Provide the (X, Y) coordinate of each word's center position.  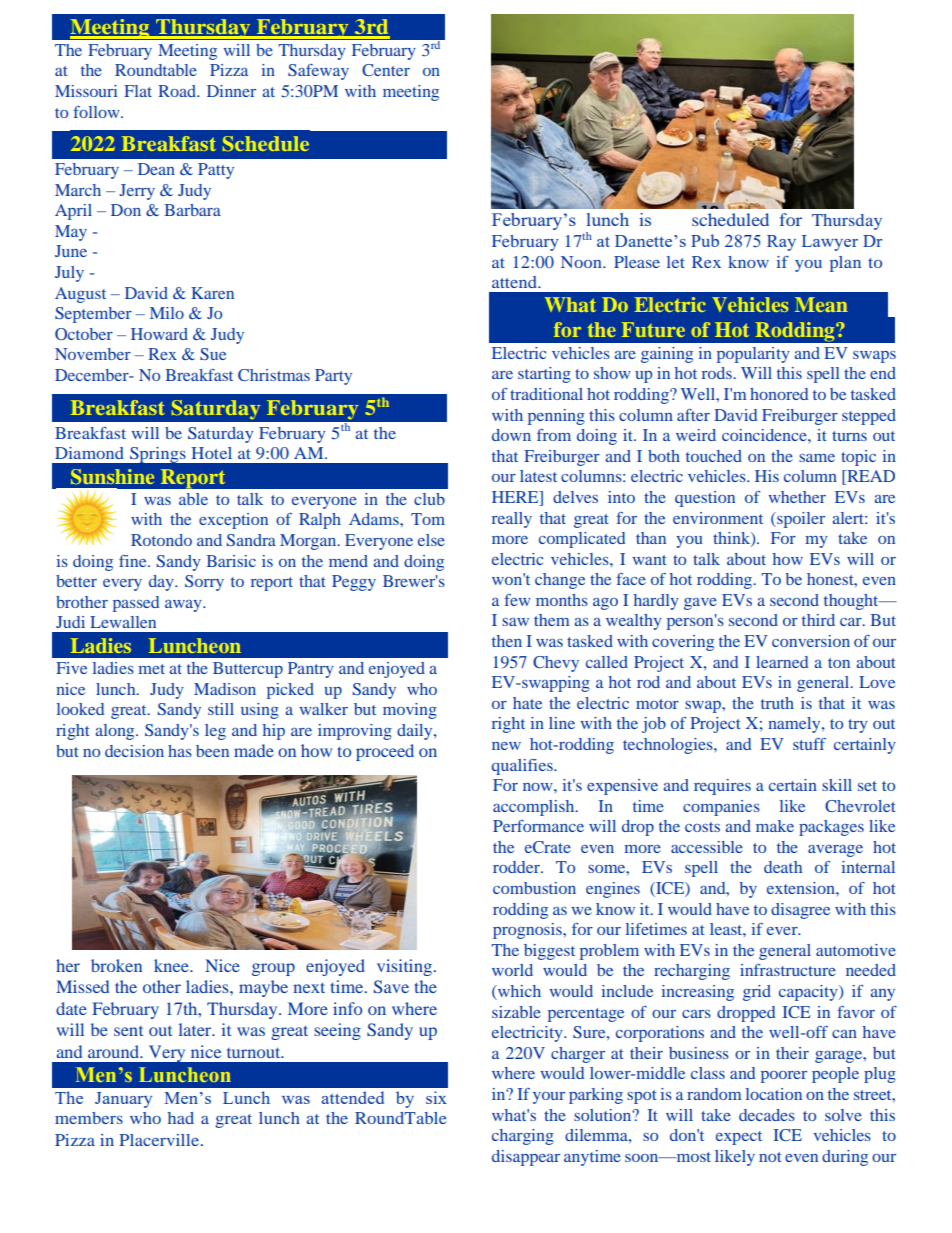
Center (386, 70)
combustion (534, 888)
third (818, 620)
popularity (753, 355)
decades (767, 1115)
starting (544, 375)
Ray (781, 243)
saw (515, 622)
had (181, 1118)
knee (172, 965)
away (184, 606)
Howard (159, 334)
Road (178, 91)
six (436, 1097)
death (783, 867)
